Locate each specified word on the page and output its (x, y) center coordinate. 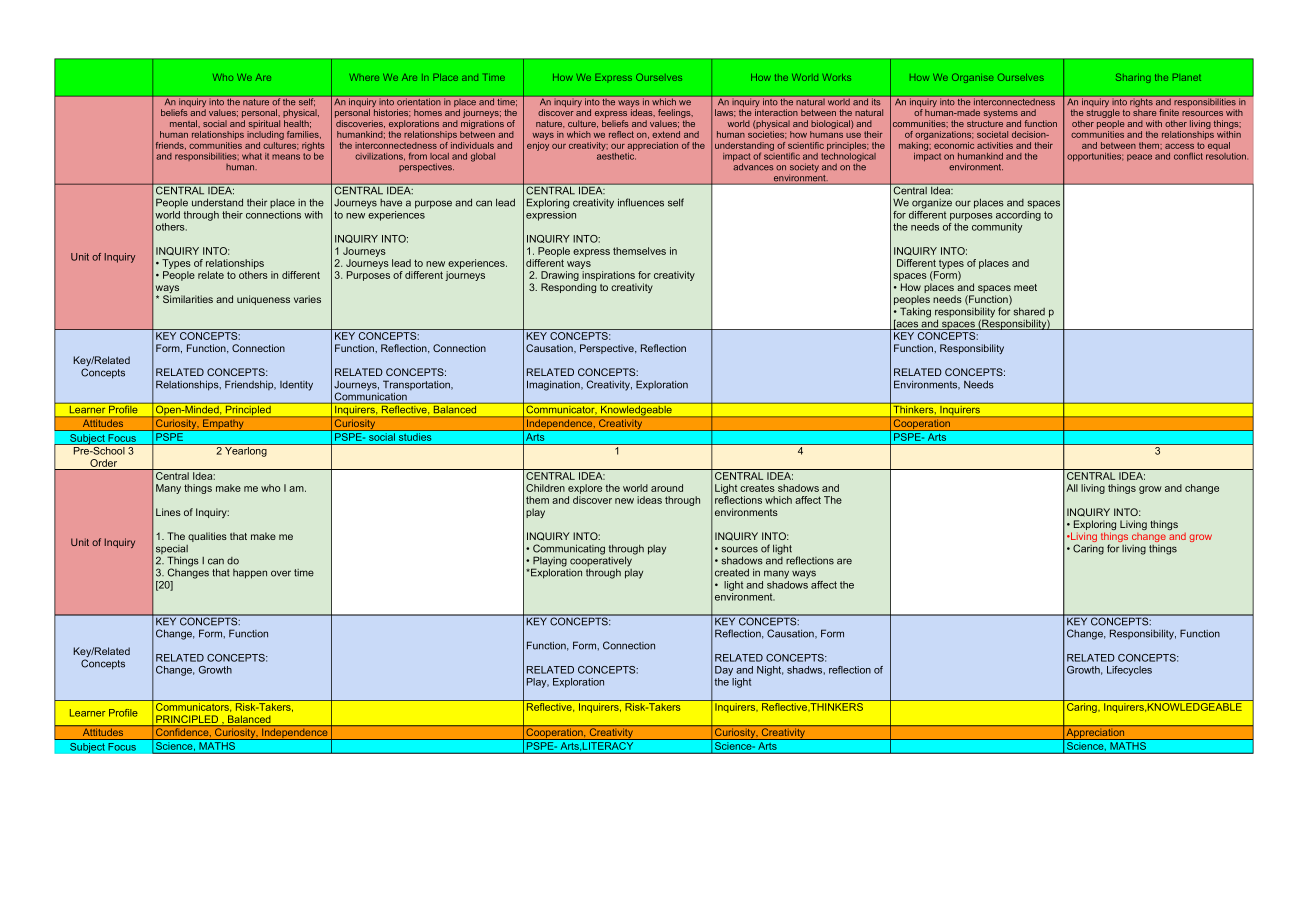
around (667, 488)
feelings (675, 115)
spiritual (264, 124)
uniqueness (263, 300)
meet (1025, 287)
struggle (1103, 115)
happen (250, 574)
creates (757, 488)
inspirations (608, 277)
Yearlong (246, 452)
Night (770, 671)
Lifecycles (1129, 671)
